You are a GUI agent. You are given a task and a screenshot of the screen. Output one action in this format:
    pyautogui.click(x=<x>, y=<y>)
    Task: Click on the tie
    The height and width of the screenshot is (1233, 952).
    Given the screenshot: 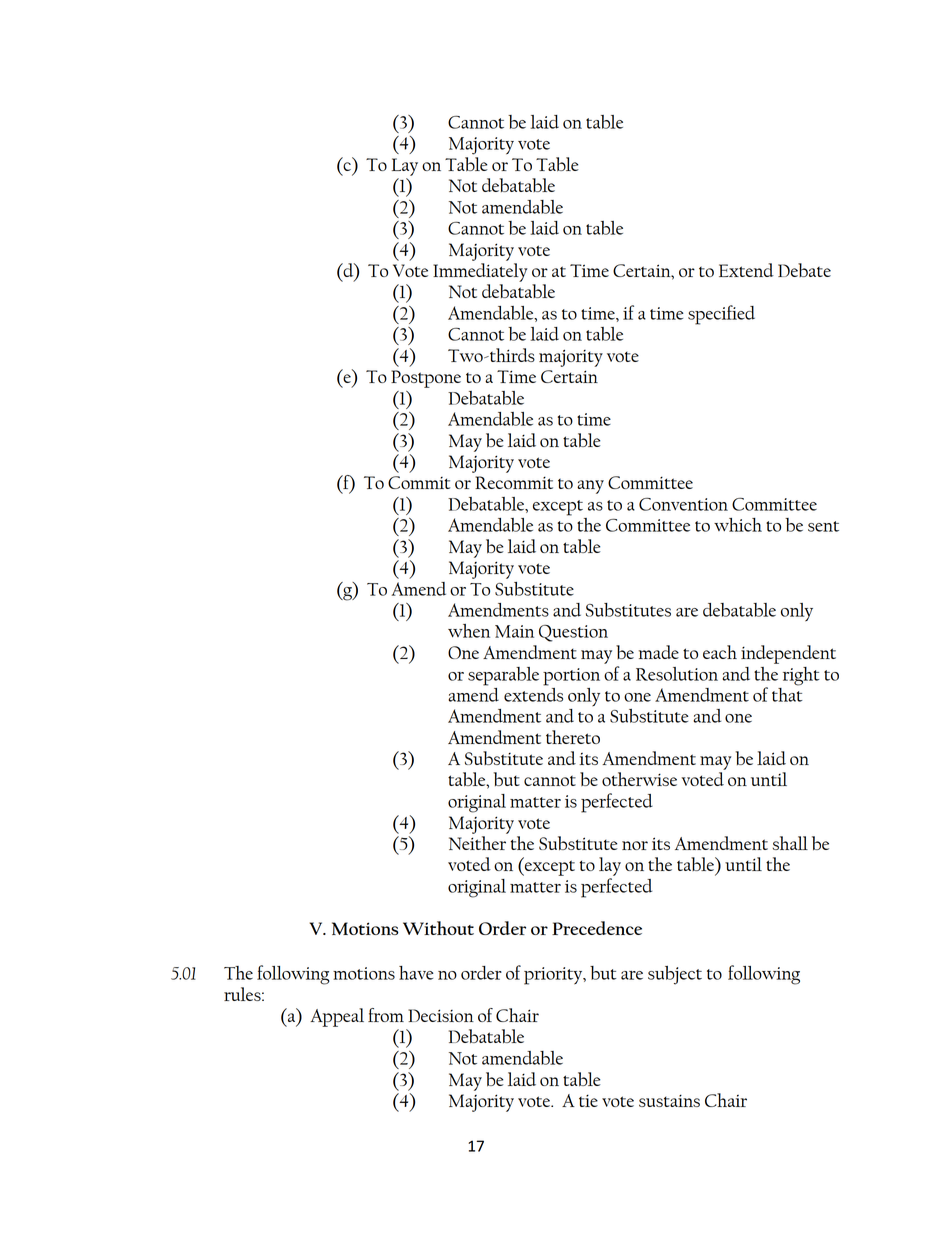 What is the action you would take?
    pyautogui.click(x=588, y=1100)
